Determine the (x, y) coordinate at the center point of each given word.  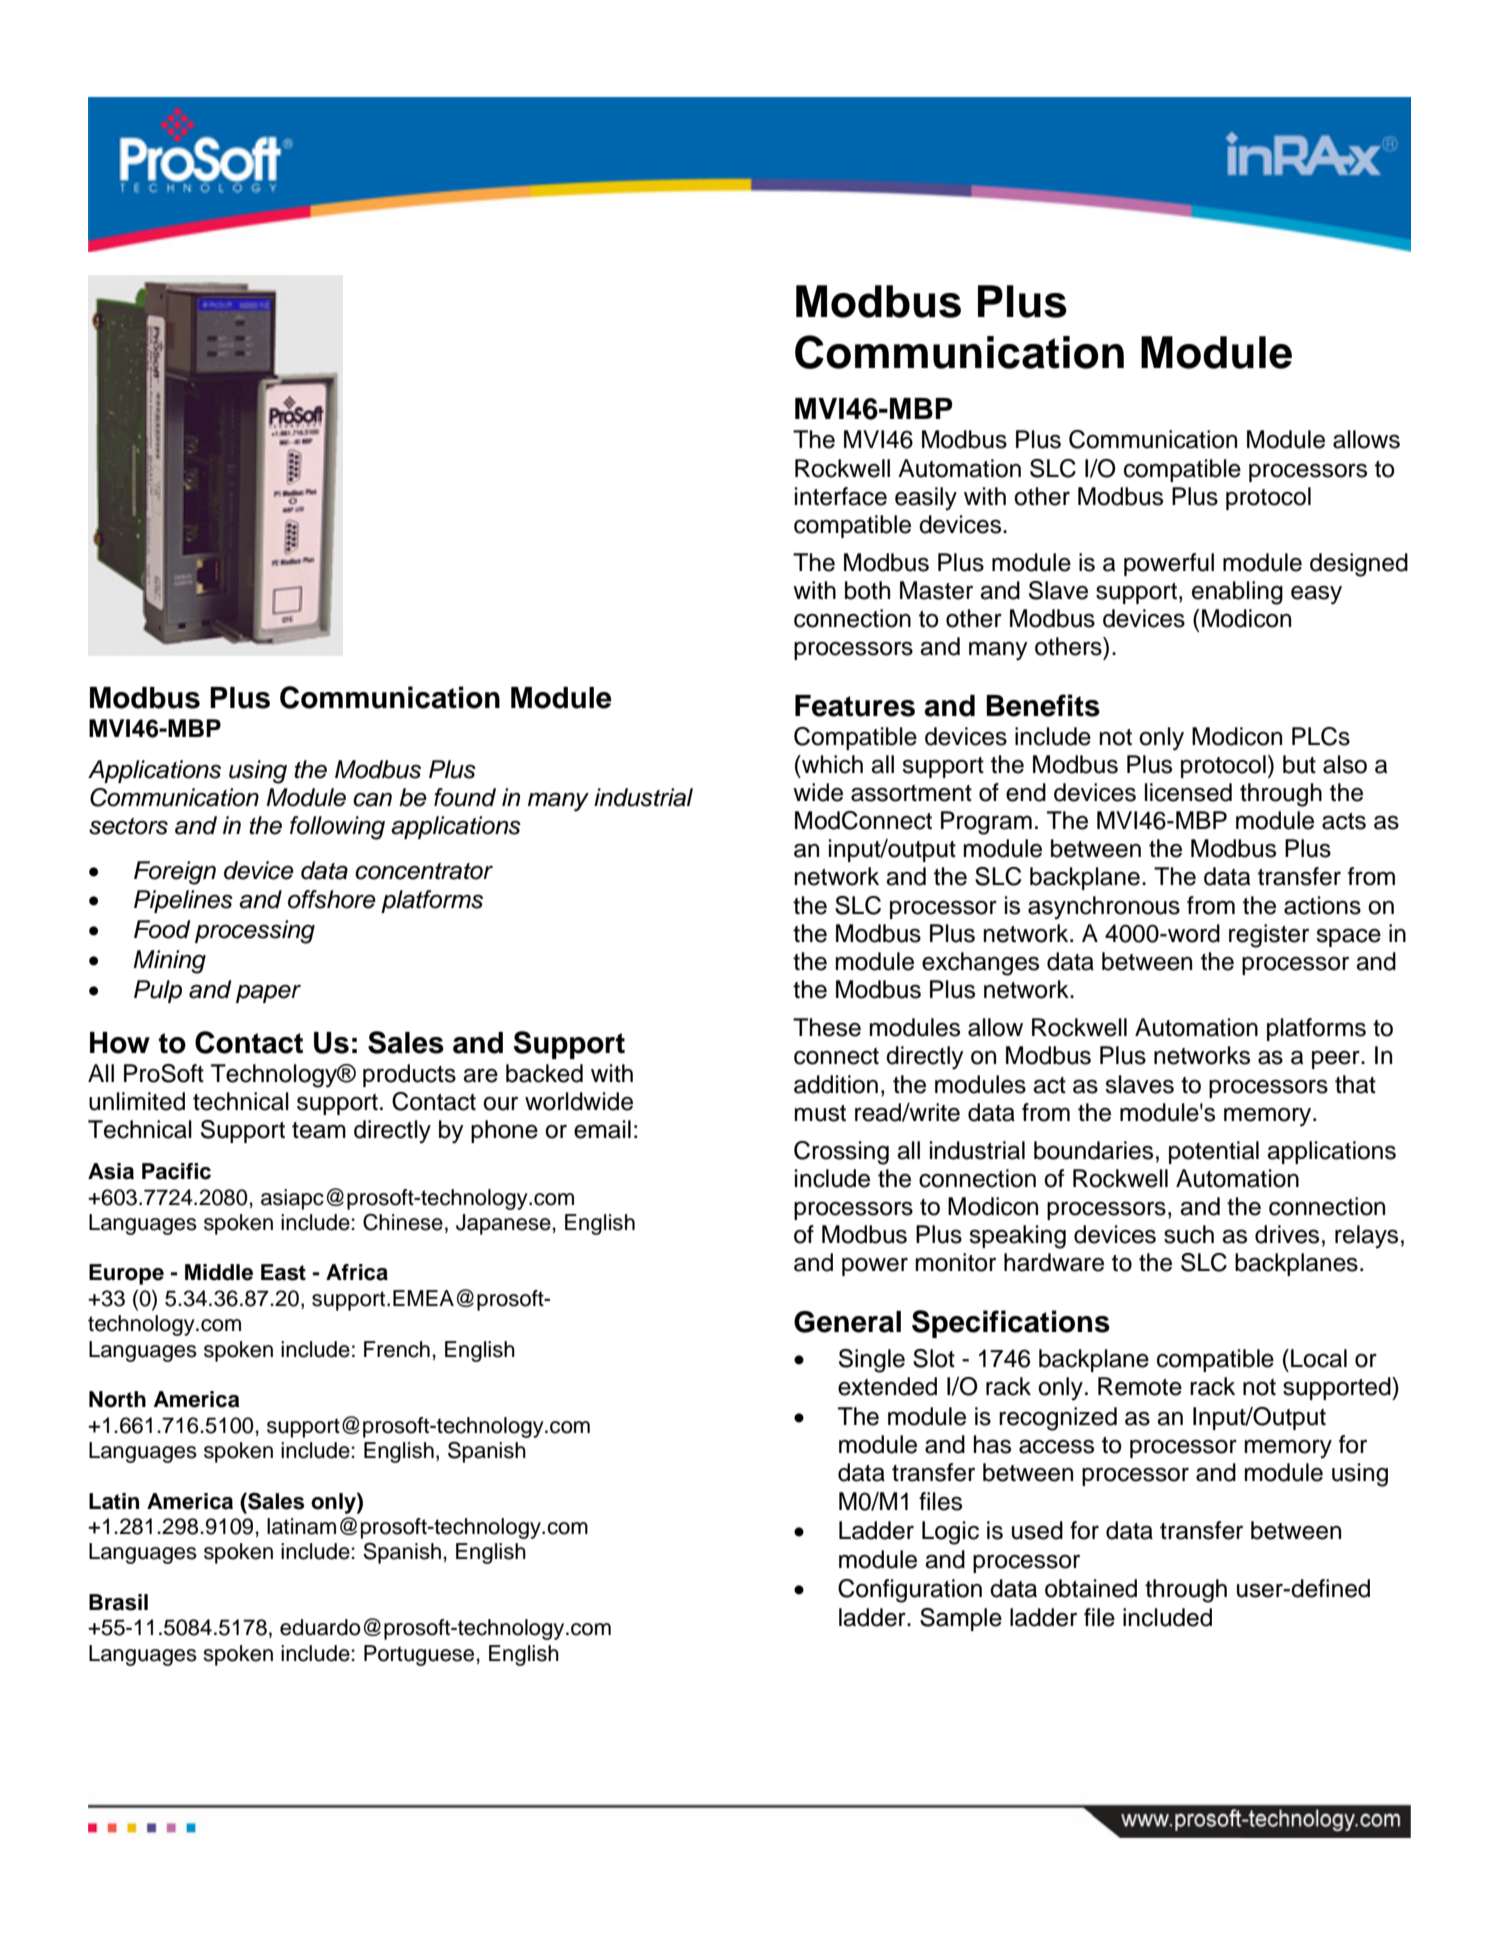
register (1269, 936)
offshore (332, 899)
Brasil (118, 1602)
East (283, 1272)
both (867, 590)
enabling (1237, 593)
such (1189, 1234)
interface (841, 496)
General (847, 1322)
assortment (911, 793)
